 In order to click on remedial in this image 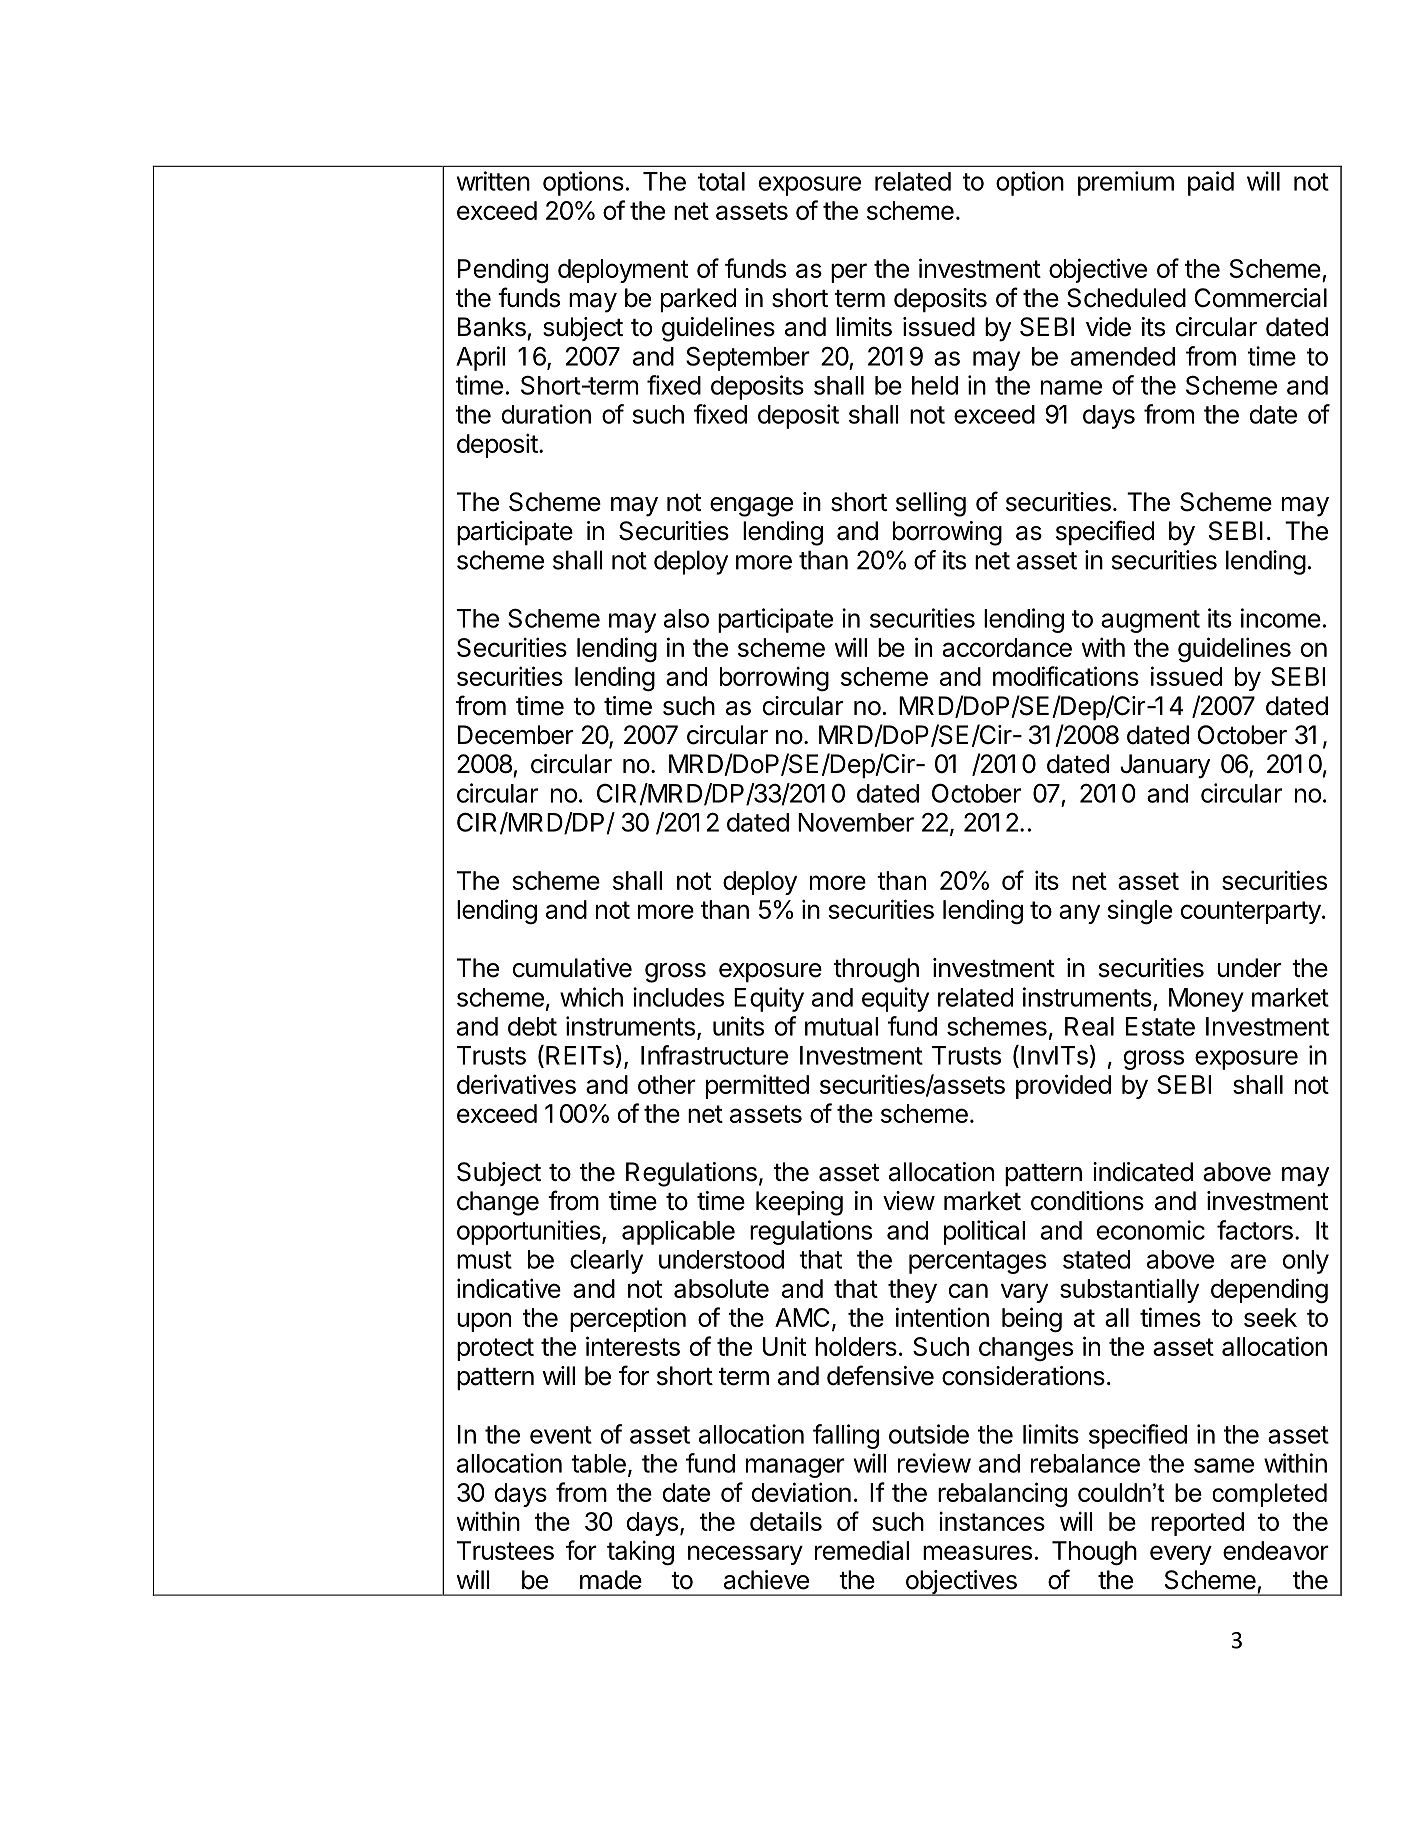, I will do `click(862, 1550)`.
